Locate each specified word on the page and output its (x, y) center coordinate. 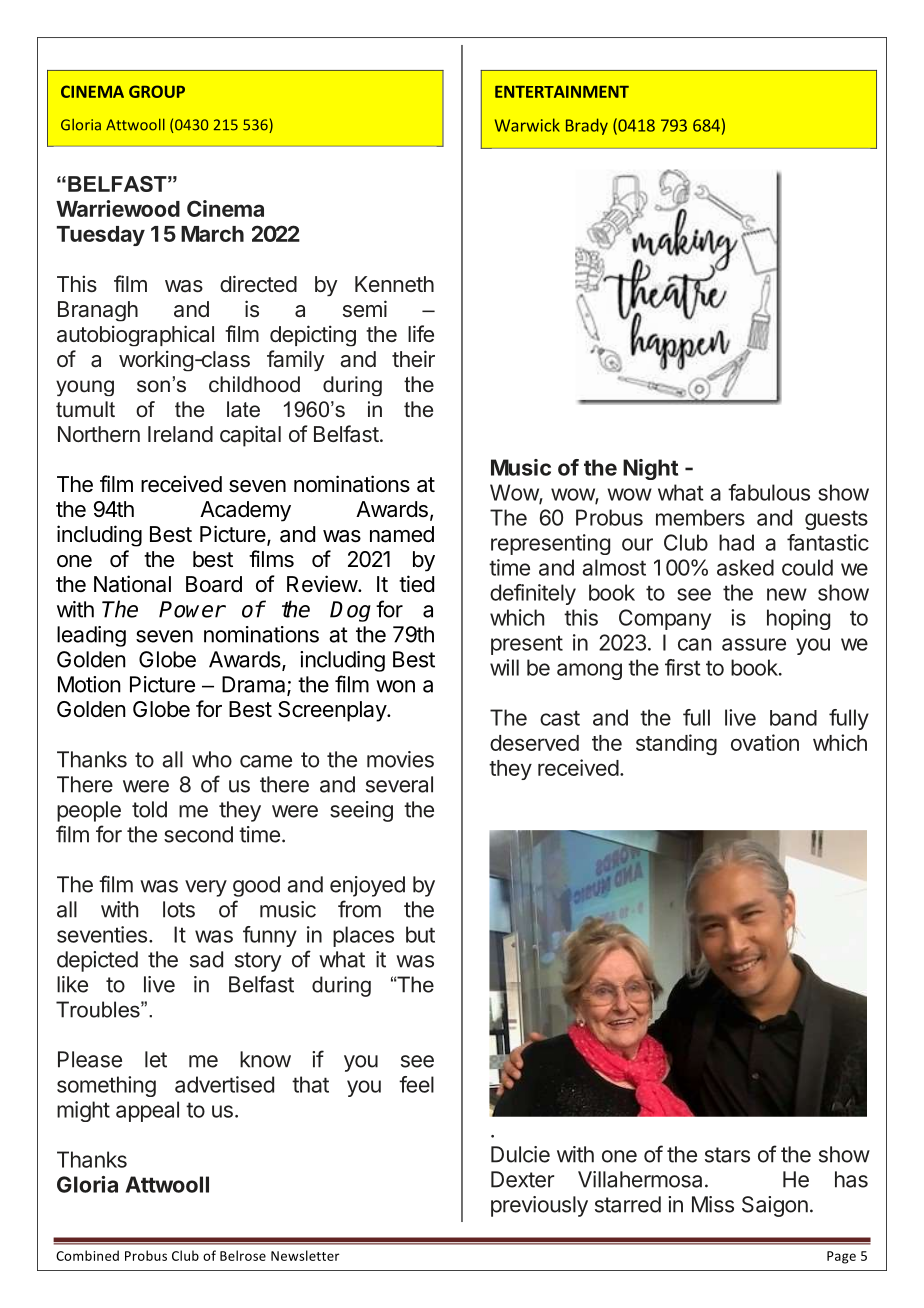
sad (206, 959)
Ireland (180, 434)
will (504, 667)
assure (754, 644)
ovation (765, 742)
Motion (89, 684)
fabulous (769, 492)
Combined (87, 1255)
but (420, 934)
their (413, 358)
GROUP (157, 91)
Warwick (527, 125)
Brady (587, 126)
